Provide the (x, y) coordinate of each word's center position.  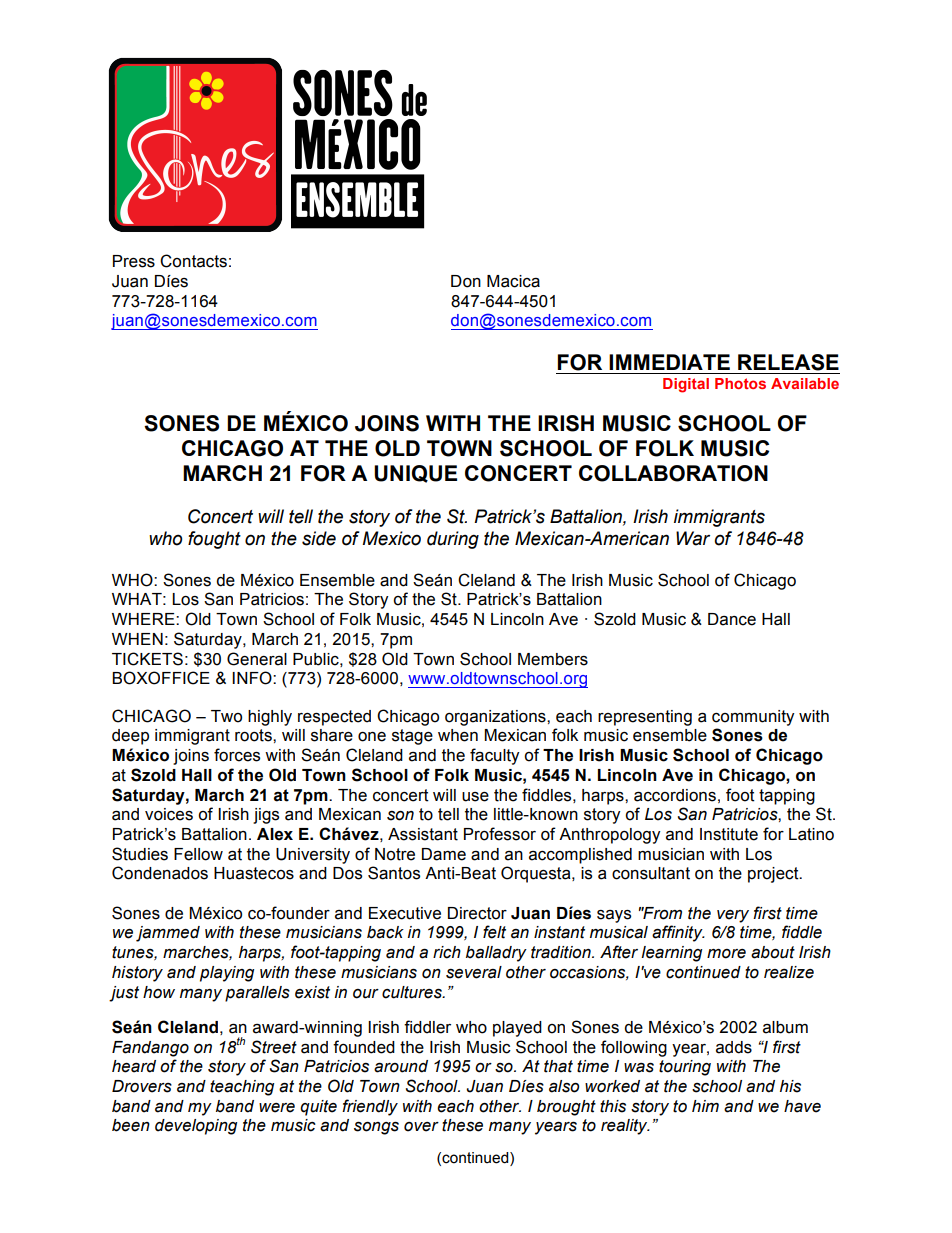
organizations (496, 718)
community (753, 718)
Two (226, 716)
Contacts (193, 261)
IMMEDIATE (669, 362)
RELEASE (788, 362)
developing (196, 1127)
